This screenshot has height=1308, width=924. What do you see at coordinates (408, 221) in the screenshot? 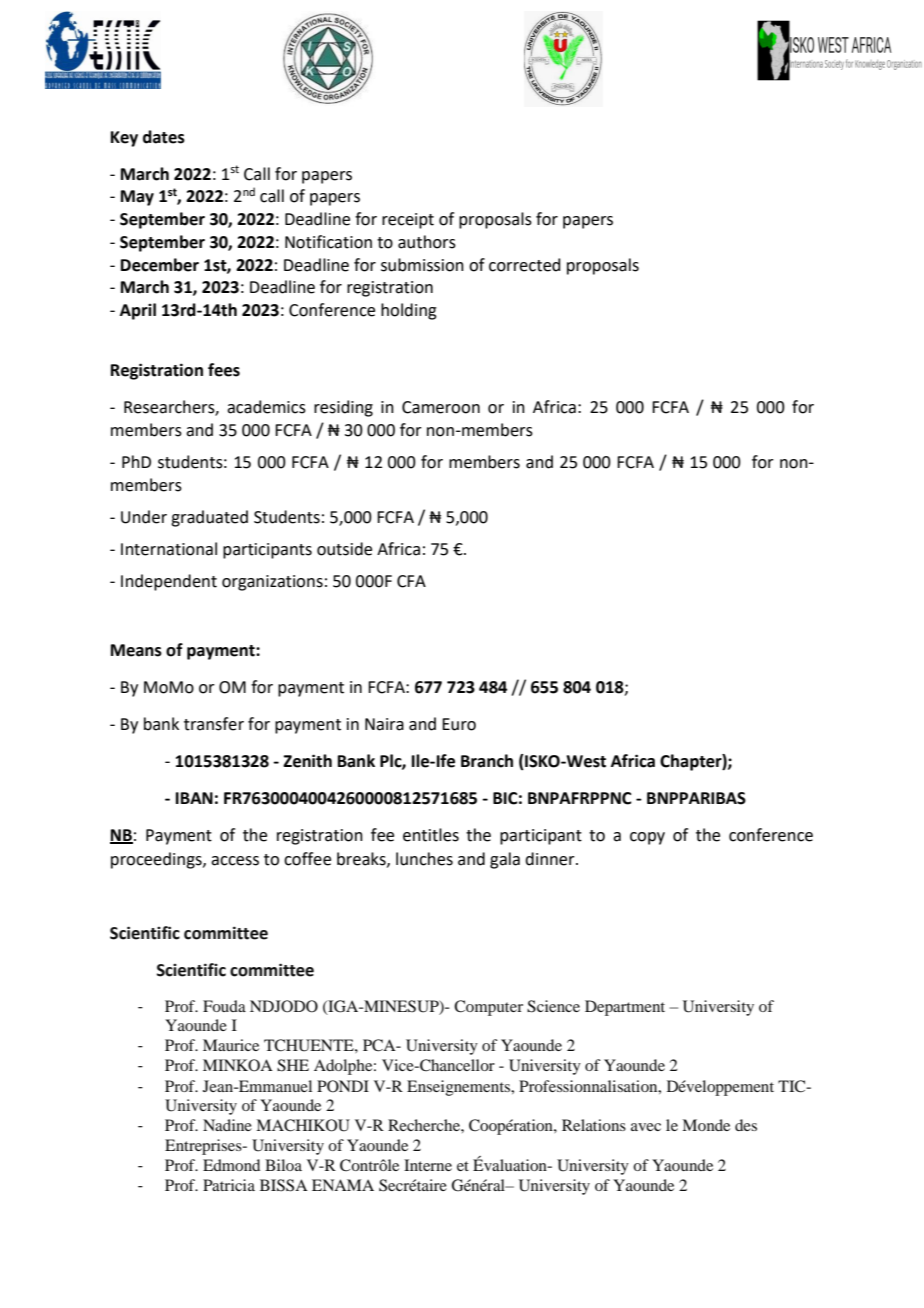
I see `receipt` at bounding box center [408, 221].
